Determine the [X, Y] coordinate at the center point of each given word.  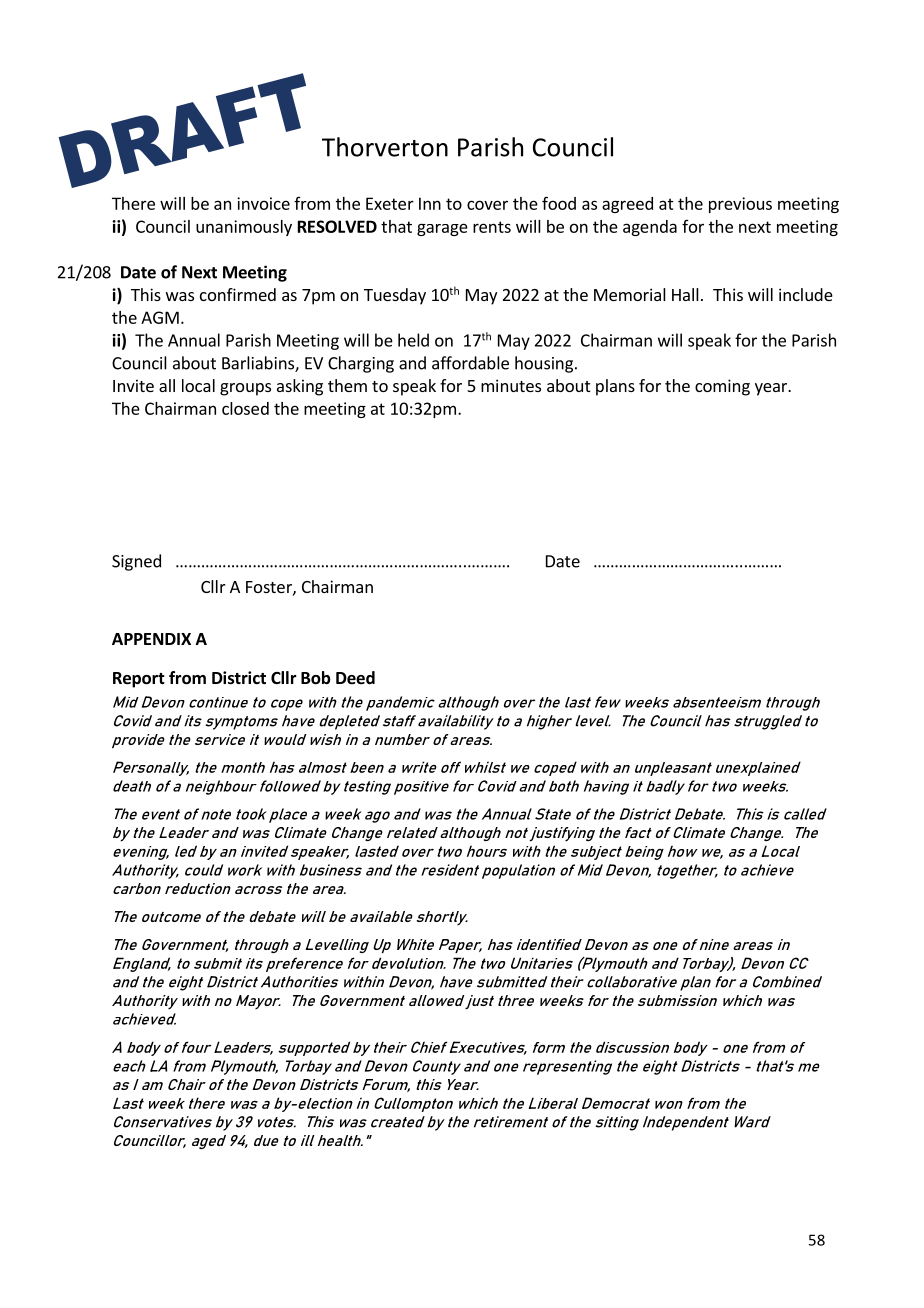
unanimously [244, 228]
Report [139, 680]
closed [245, 408]
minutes [511, 385]
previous [740, 205]
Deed [355, 678]
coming [722, 387]
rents [492, 227]
